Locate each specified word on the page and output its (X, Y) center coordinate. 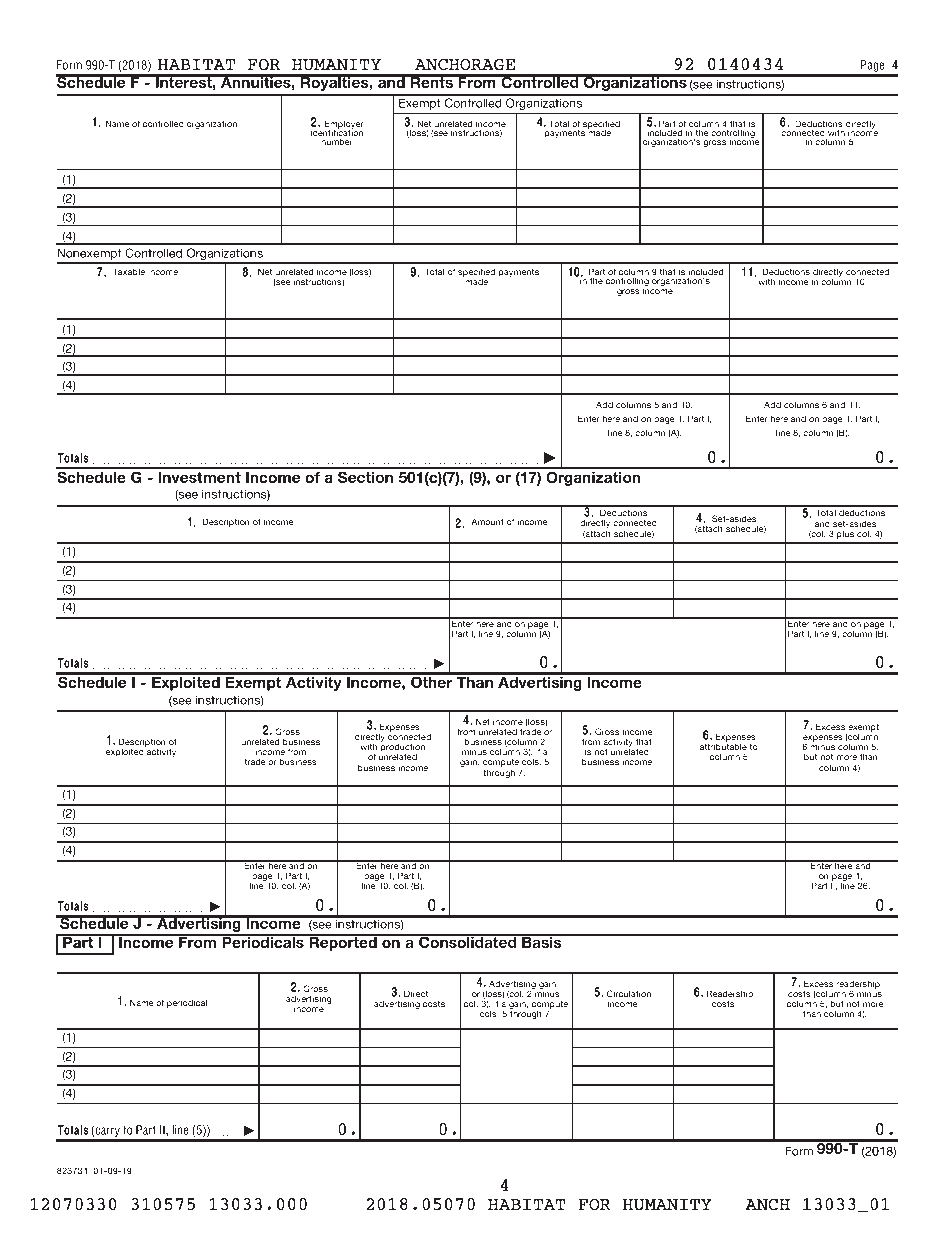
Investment (200, 477)
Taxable (129, 271)
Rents (431, 81)
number (337, 141)
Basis (542, 941)
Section (365, 477)
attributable (723, 746)
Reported (343, 943)
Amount (487, 521)
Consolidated (468, 941)
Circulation (629, 993)
